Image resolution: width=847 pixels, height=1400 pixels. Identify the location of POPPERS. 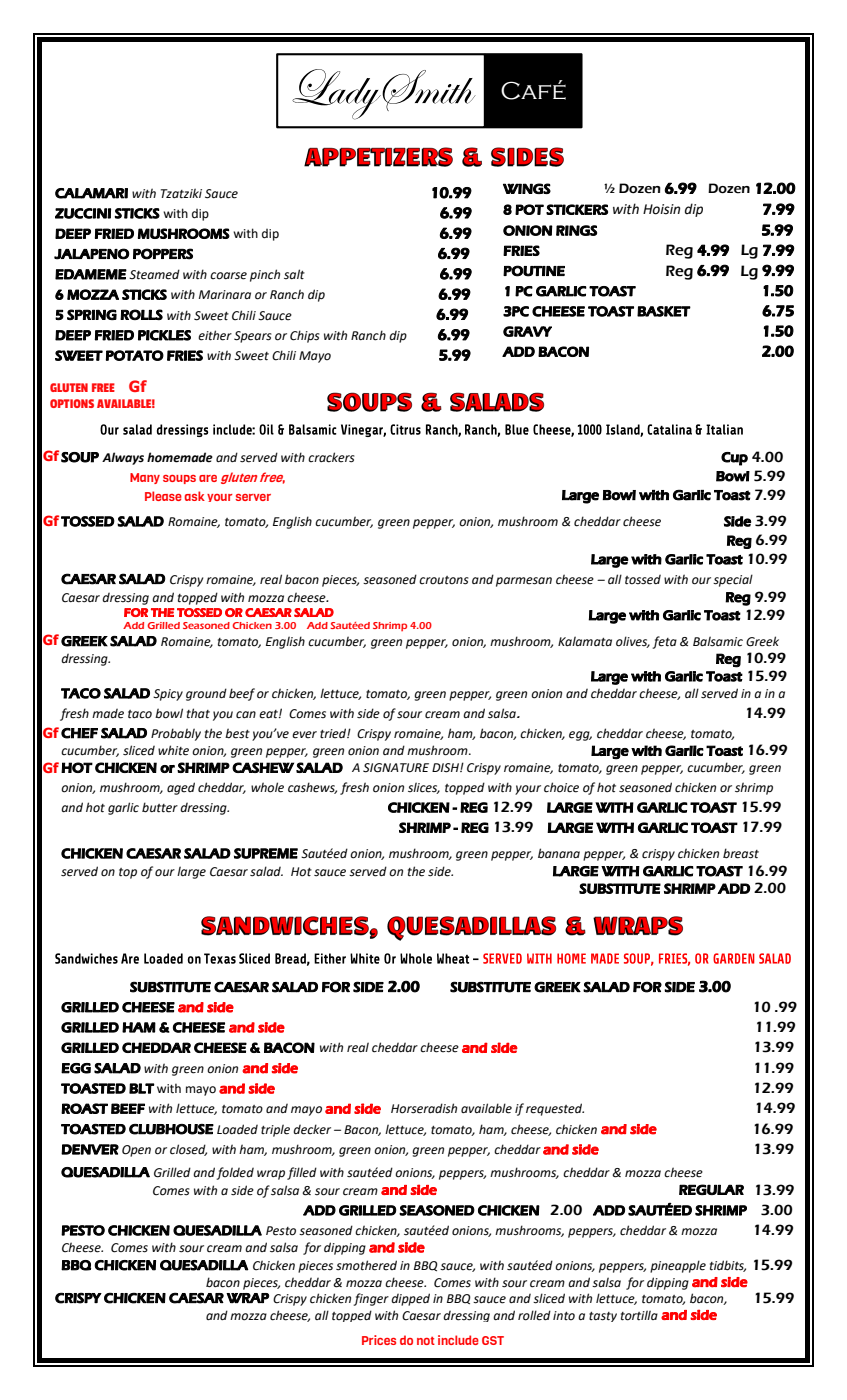
(163, 254).
